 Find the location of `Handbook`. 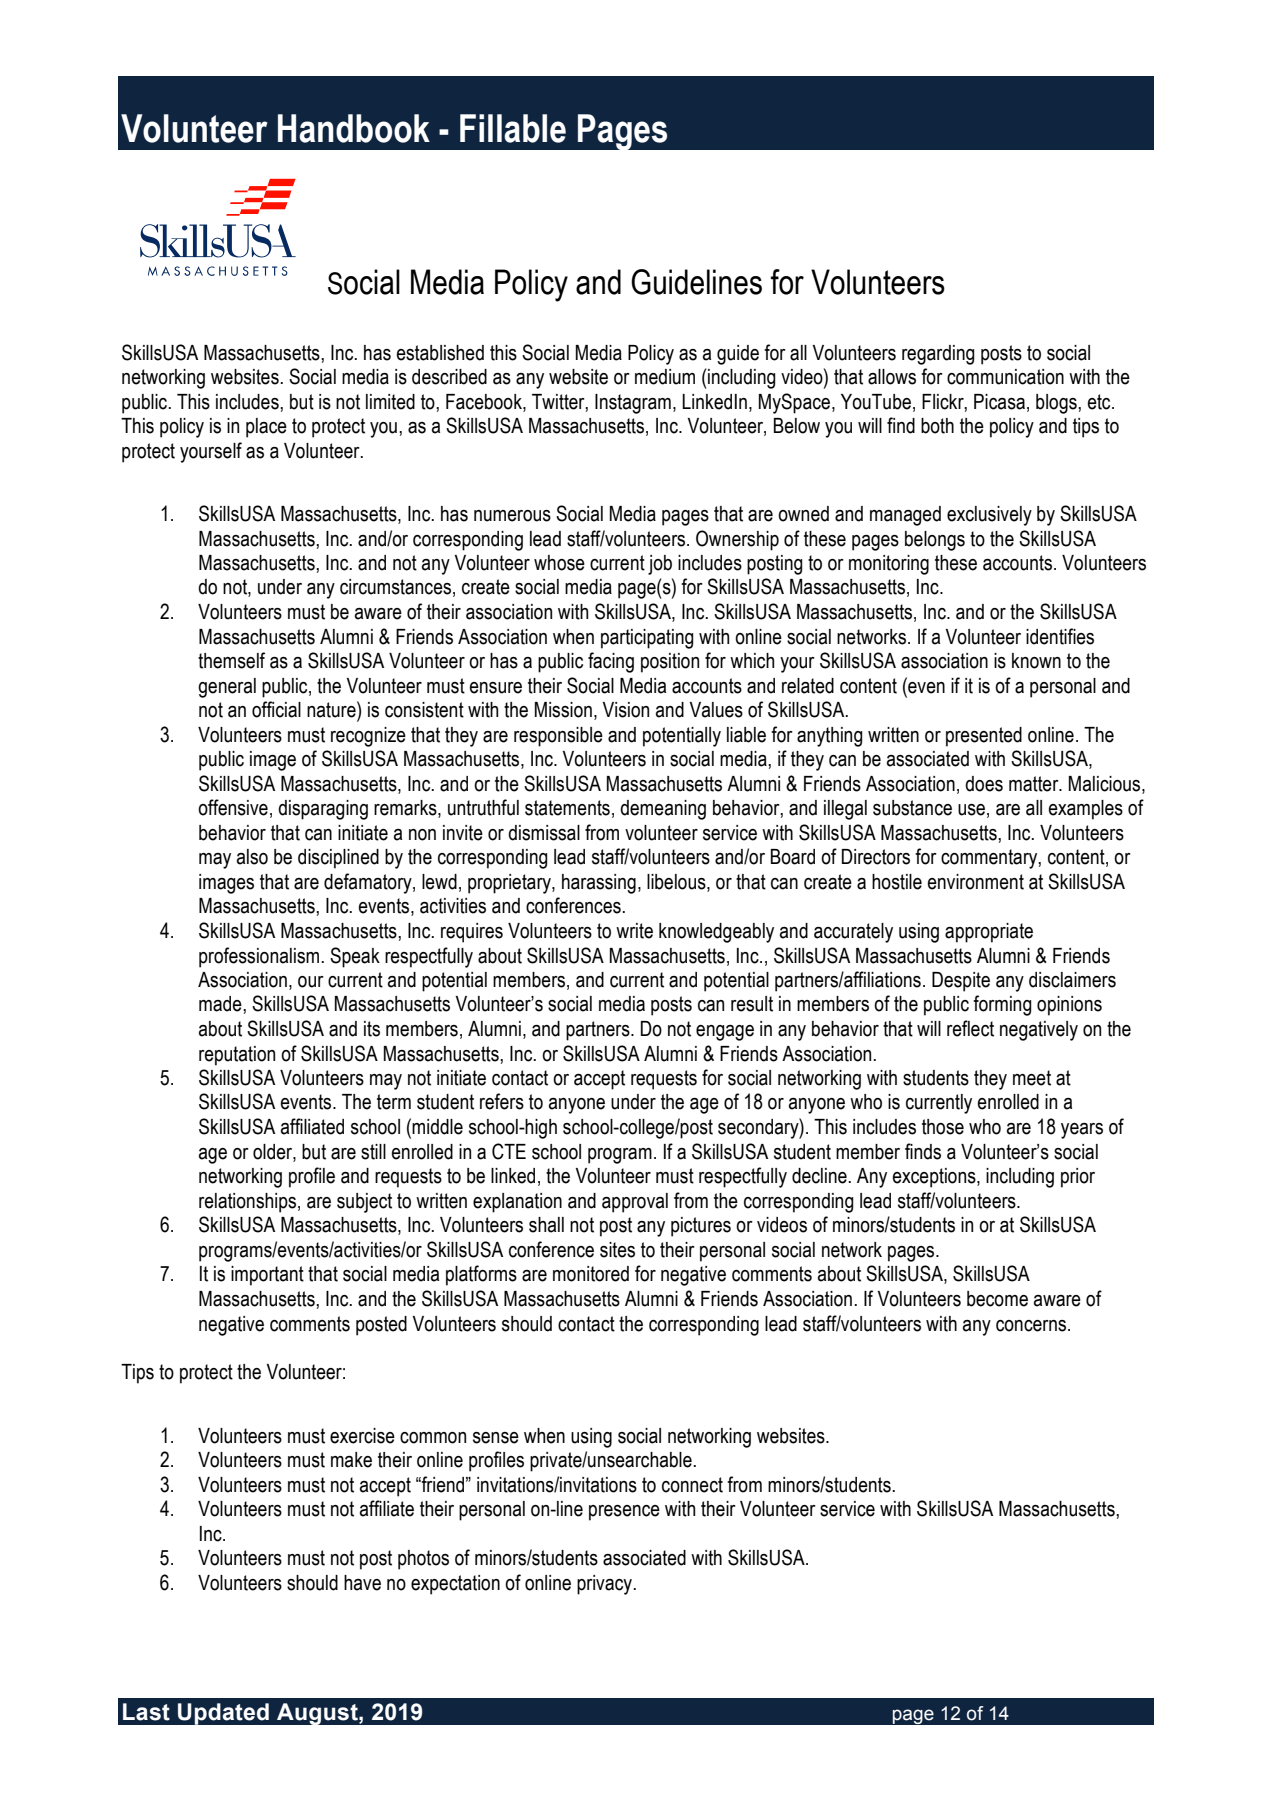

Handbook is located at coordinates (354, 128).
